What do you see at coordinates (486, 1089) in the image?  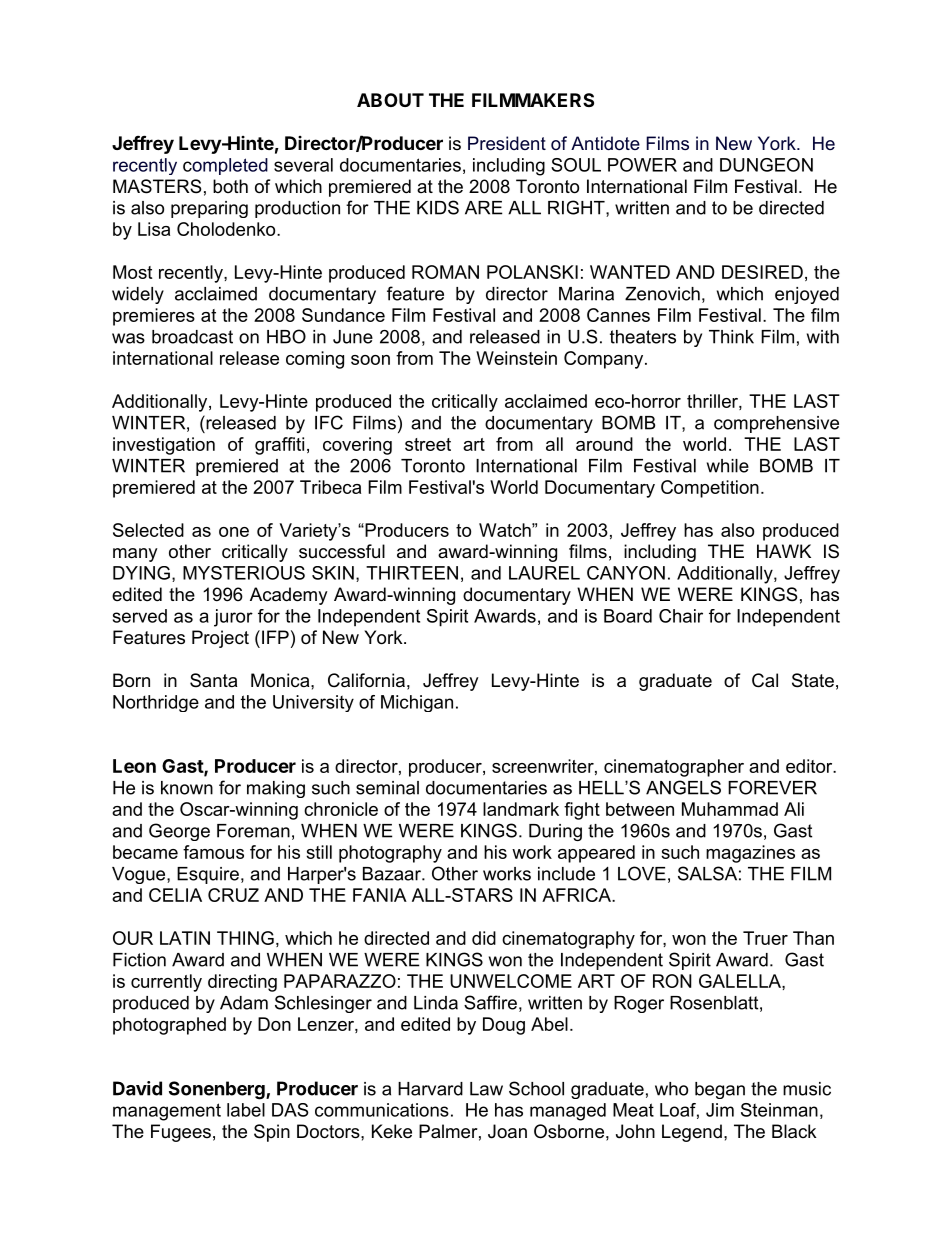 I see `Law` at bounding box center [486, 1089].
